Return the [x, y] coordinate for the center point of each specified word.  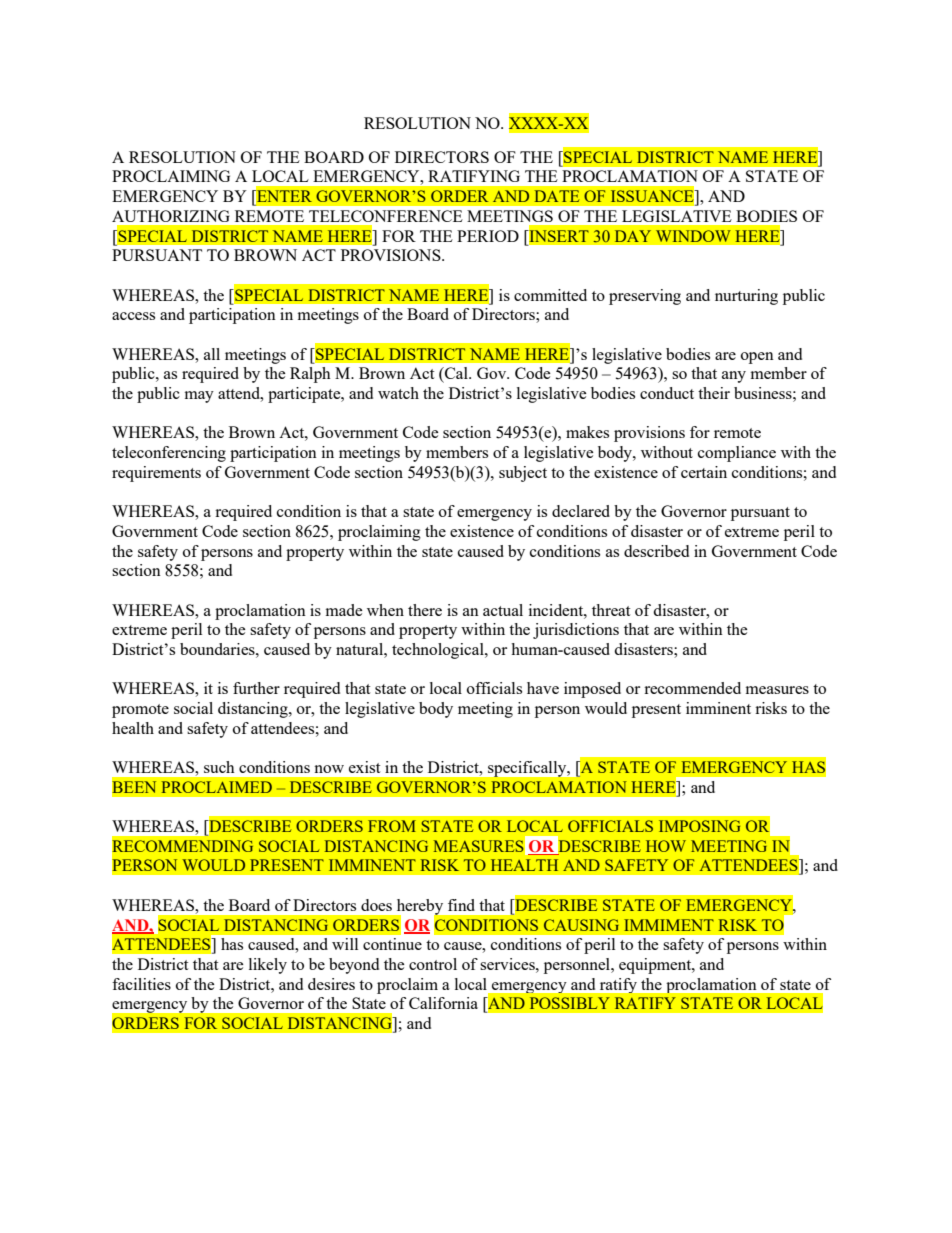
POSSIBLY [570, 1003]
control [433, 964]
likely [268, 966]
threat [611, 610]
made [344, 610]
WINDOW [693, 236]
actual [503, 610]
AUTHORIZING [171, 216]
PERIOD [488, 236]
